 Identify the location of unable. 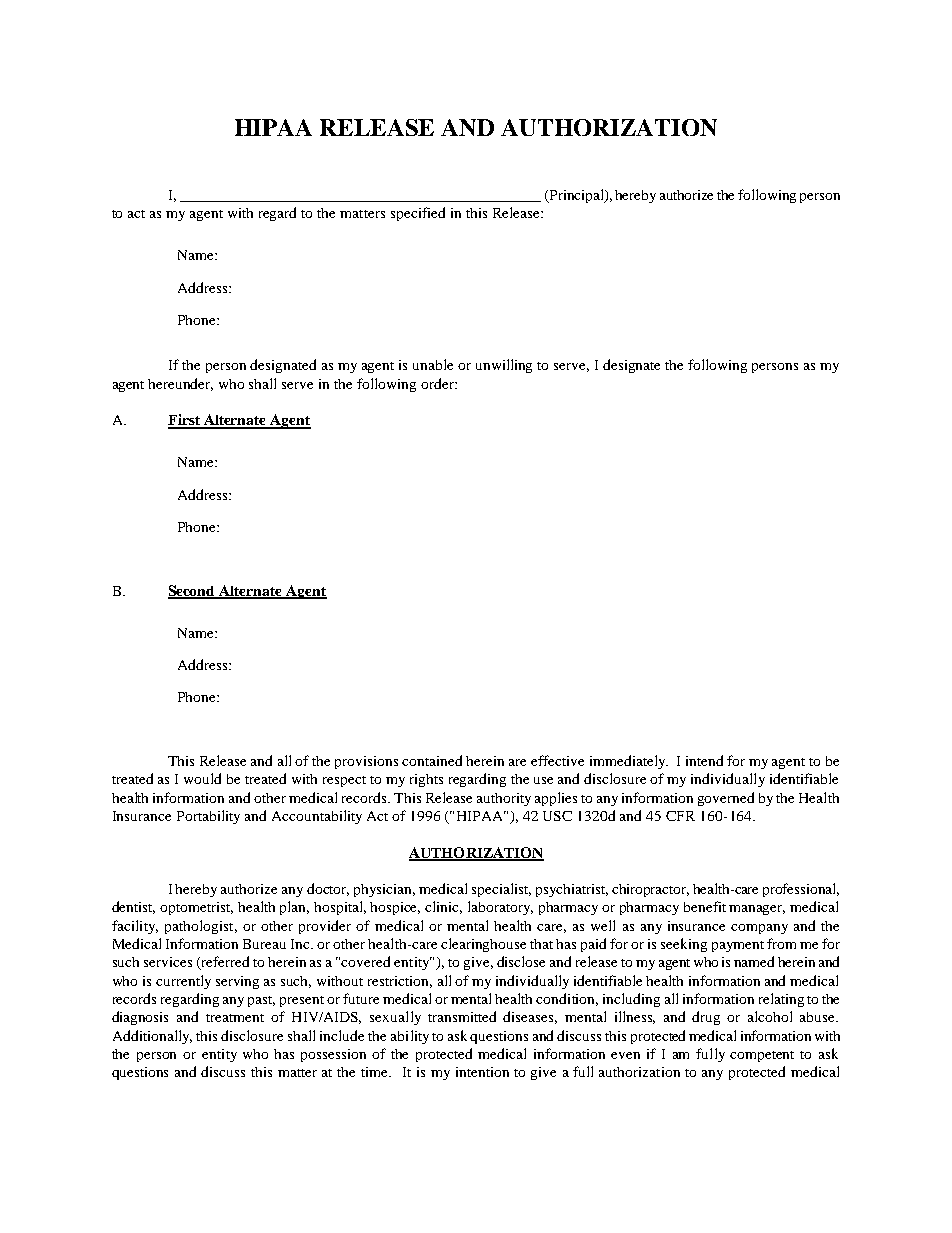
(433, 364).
